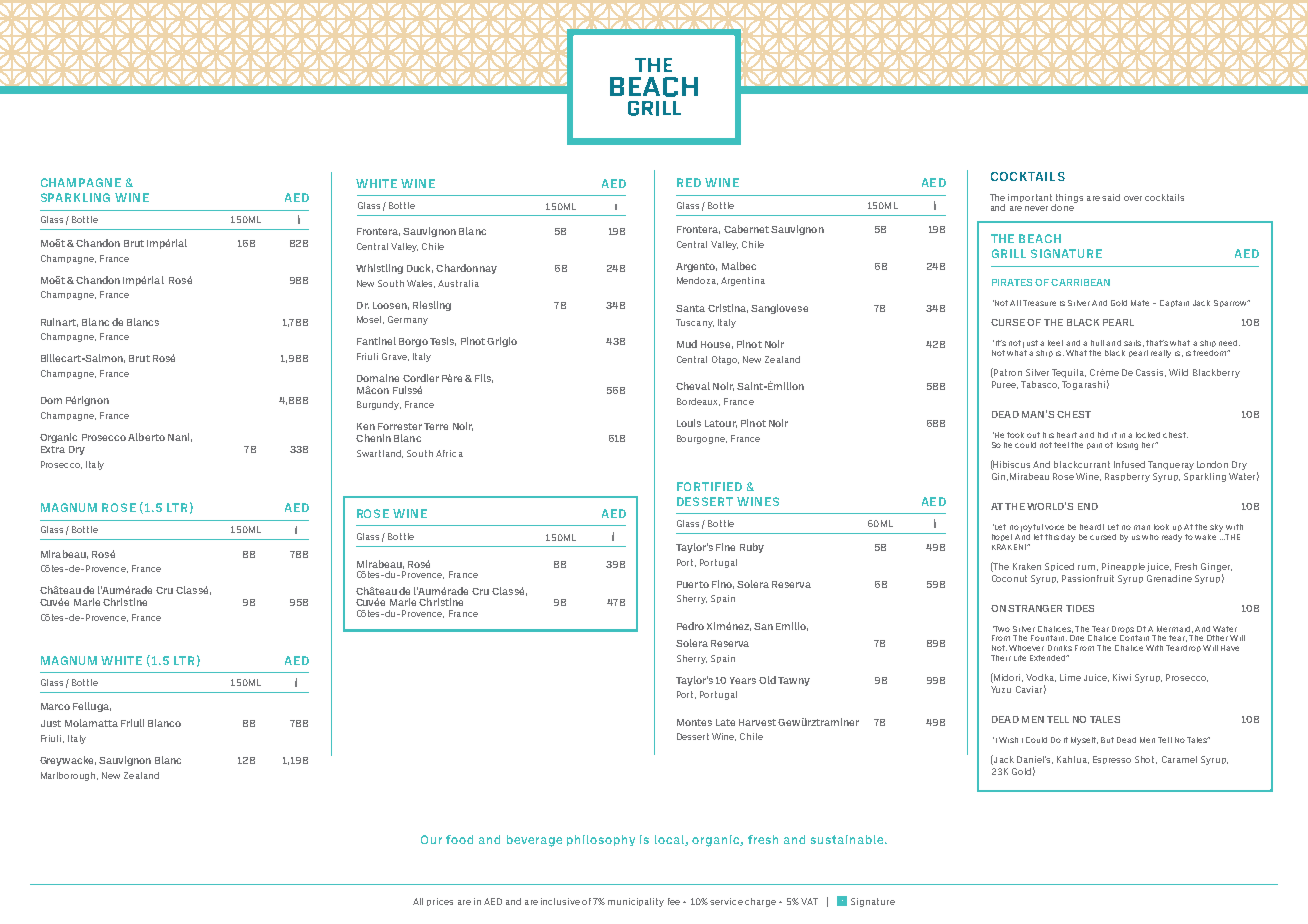  Describe the element at coordinates (440, 902) in the image. I see `prices` at that location.
